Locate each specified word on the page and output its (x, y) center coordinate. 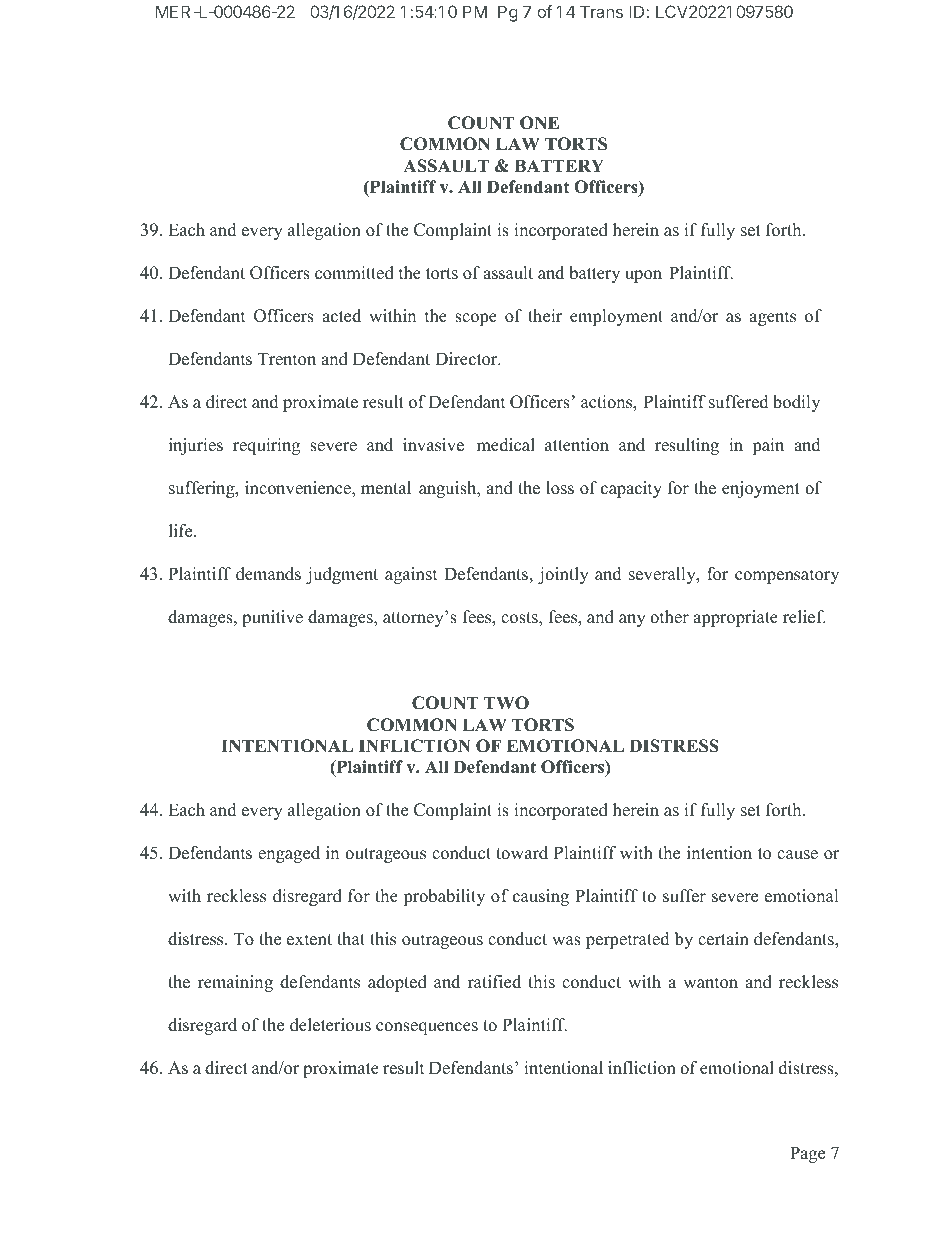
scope (476, 319)
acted (341, 316)
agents (772, 318)
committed (354, 273)
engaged (289, 854)
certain (723, 939)
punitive (272, 618)
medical (506, 445)
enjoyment (761, 489)
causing (541, 897)
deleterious (330, 1025)
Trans (601, 11)
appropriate (735, 618)
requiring (266, 446)
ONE (539, 123)
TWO (506, 703)
